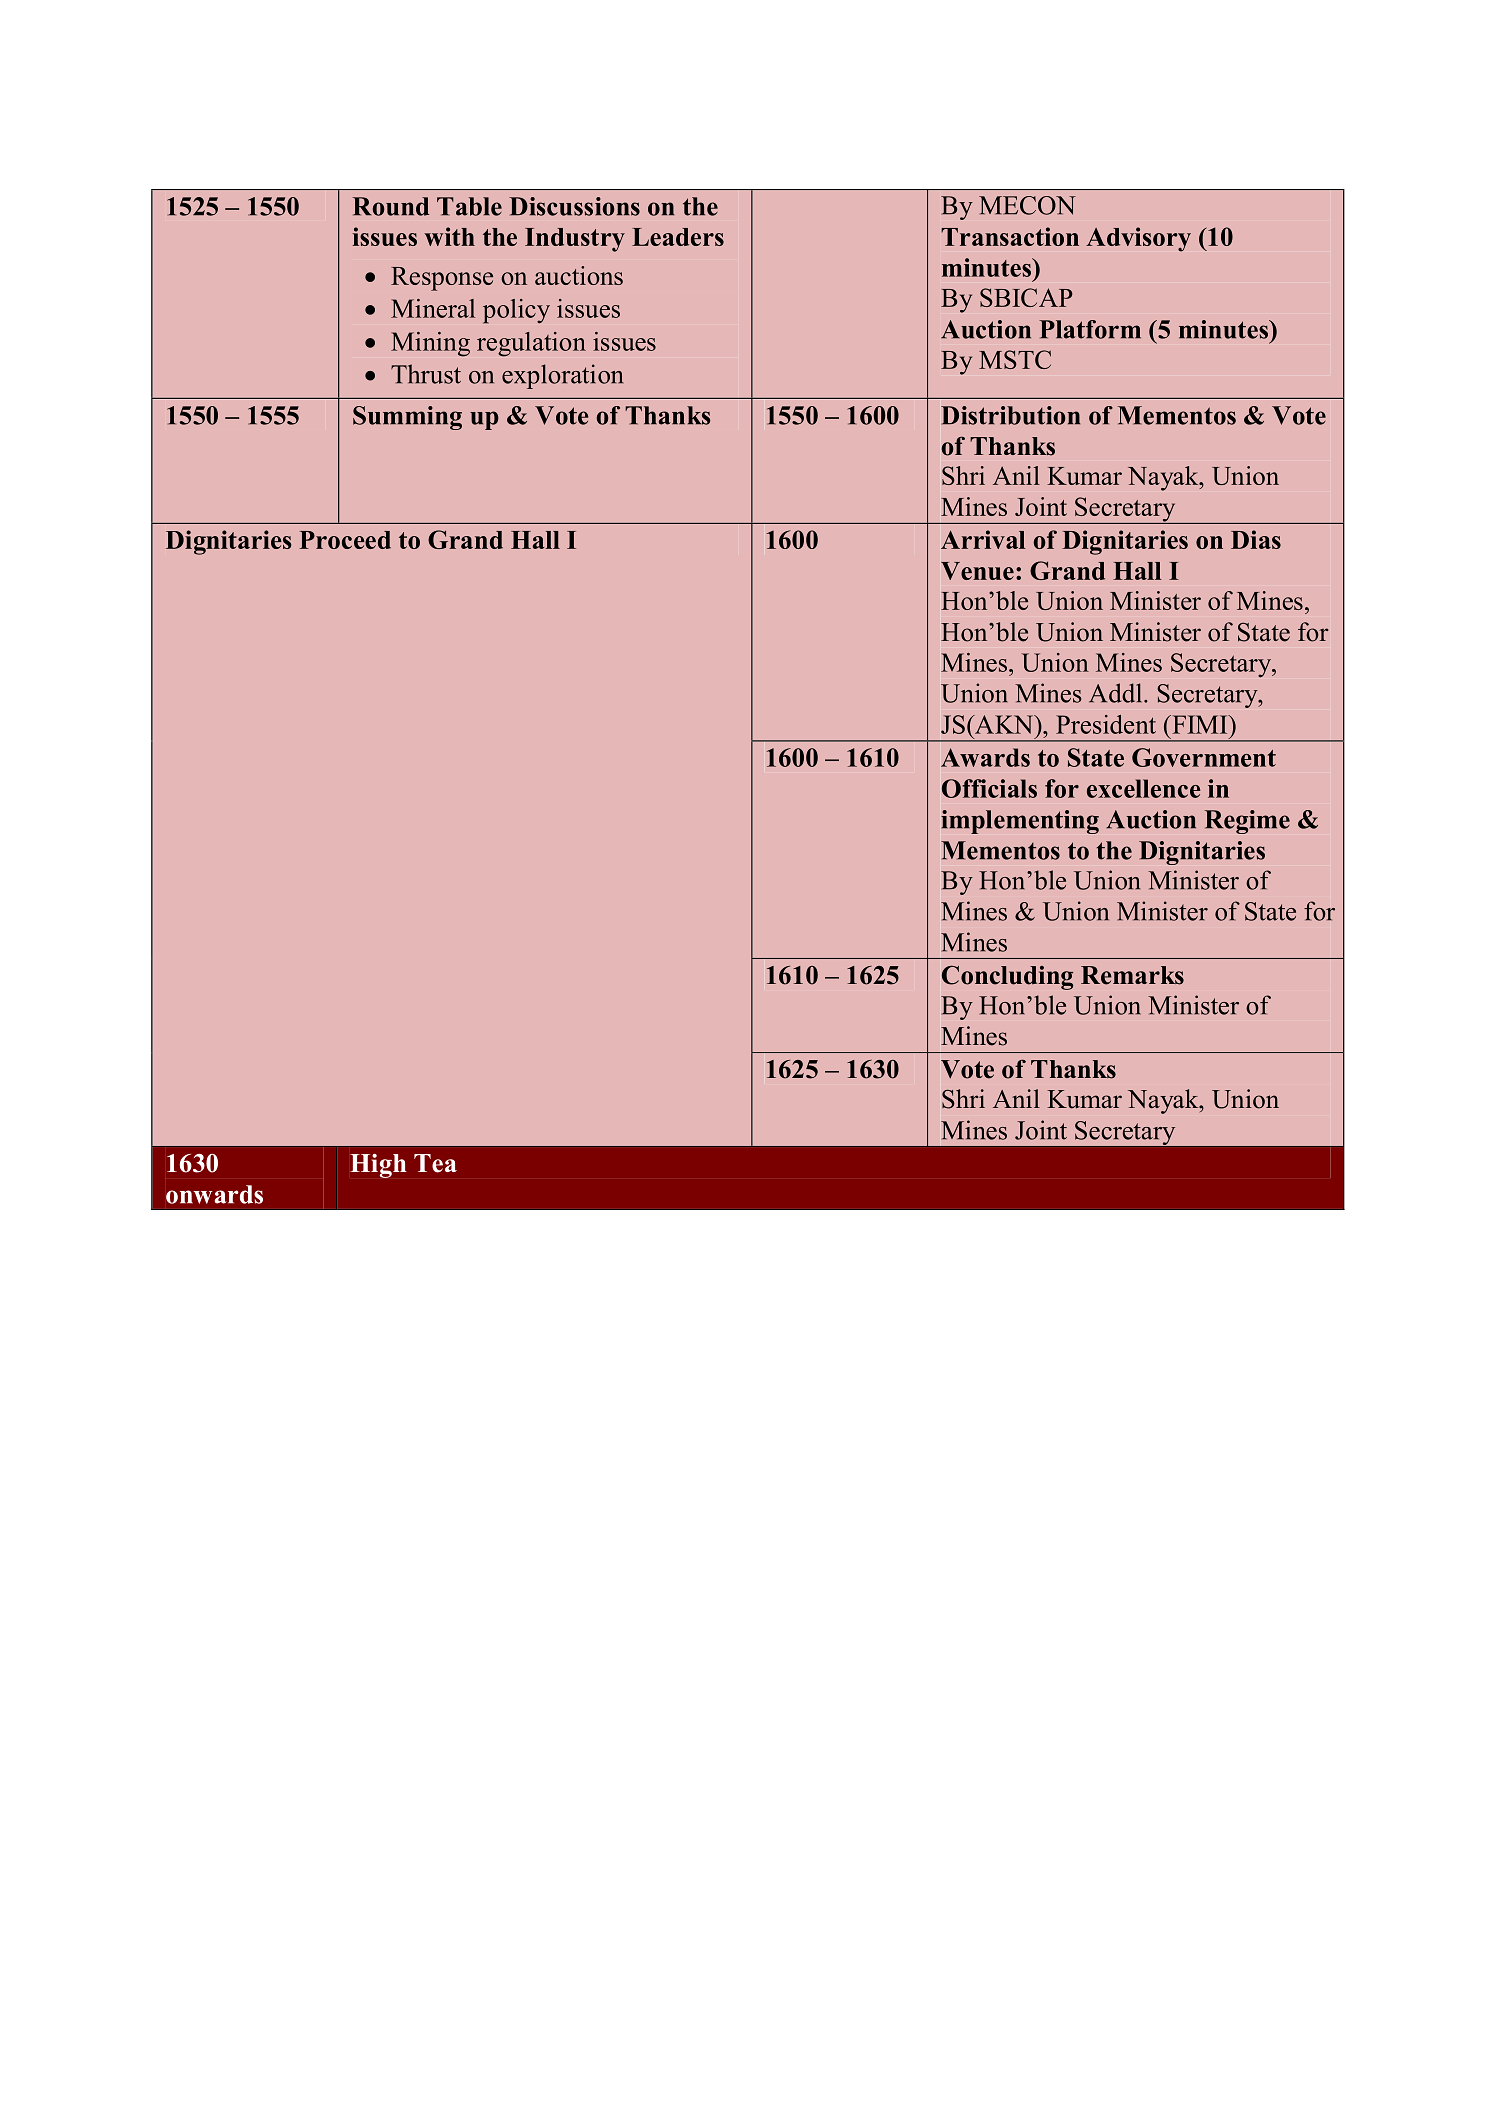  What do you see at coordinates (390, 206) in the screenshot?
I see `Round` at bounding box center [390, 206].
